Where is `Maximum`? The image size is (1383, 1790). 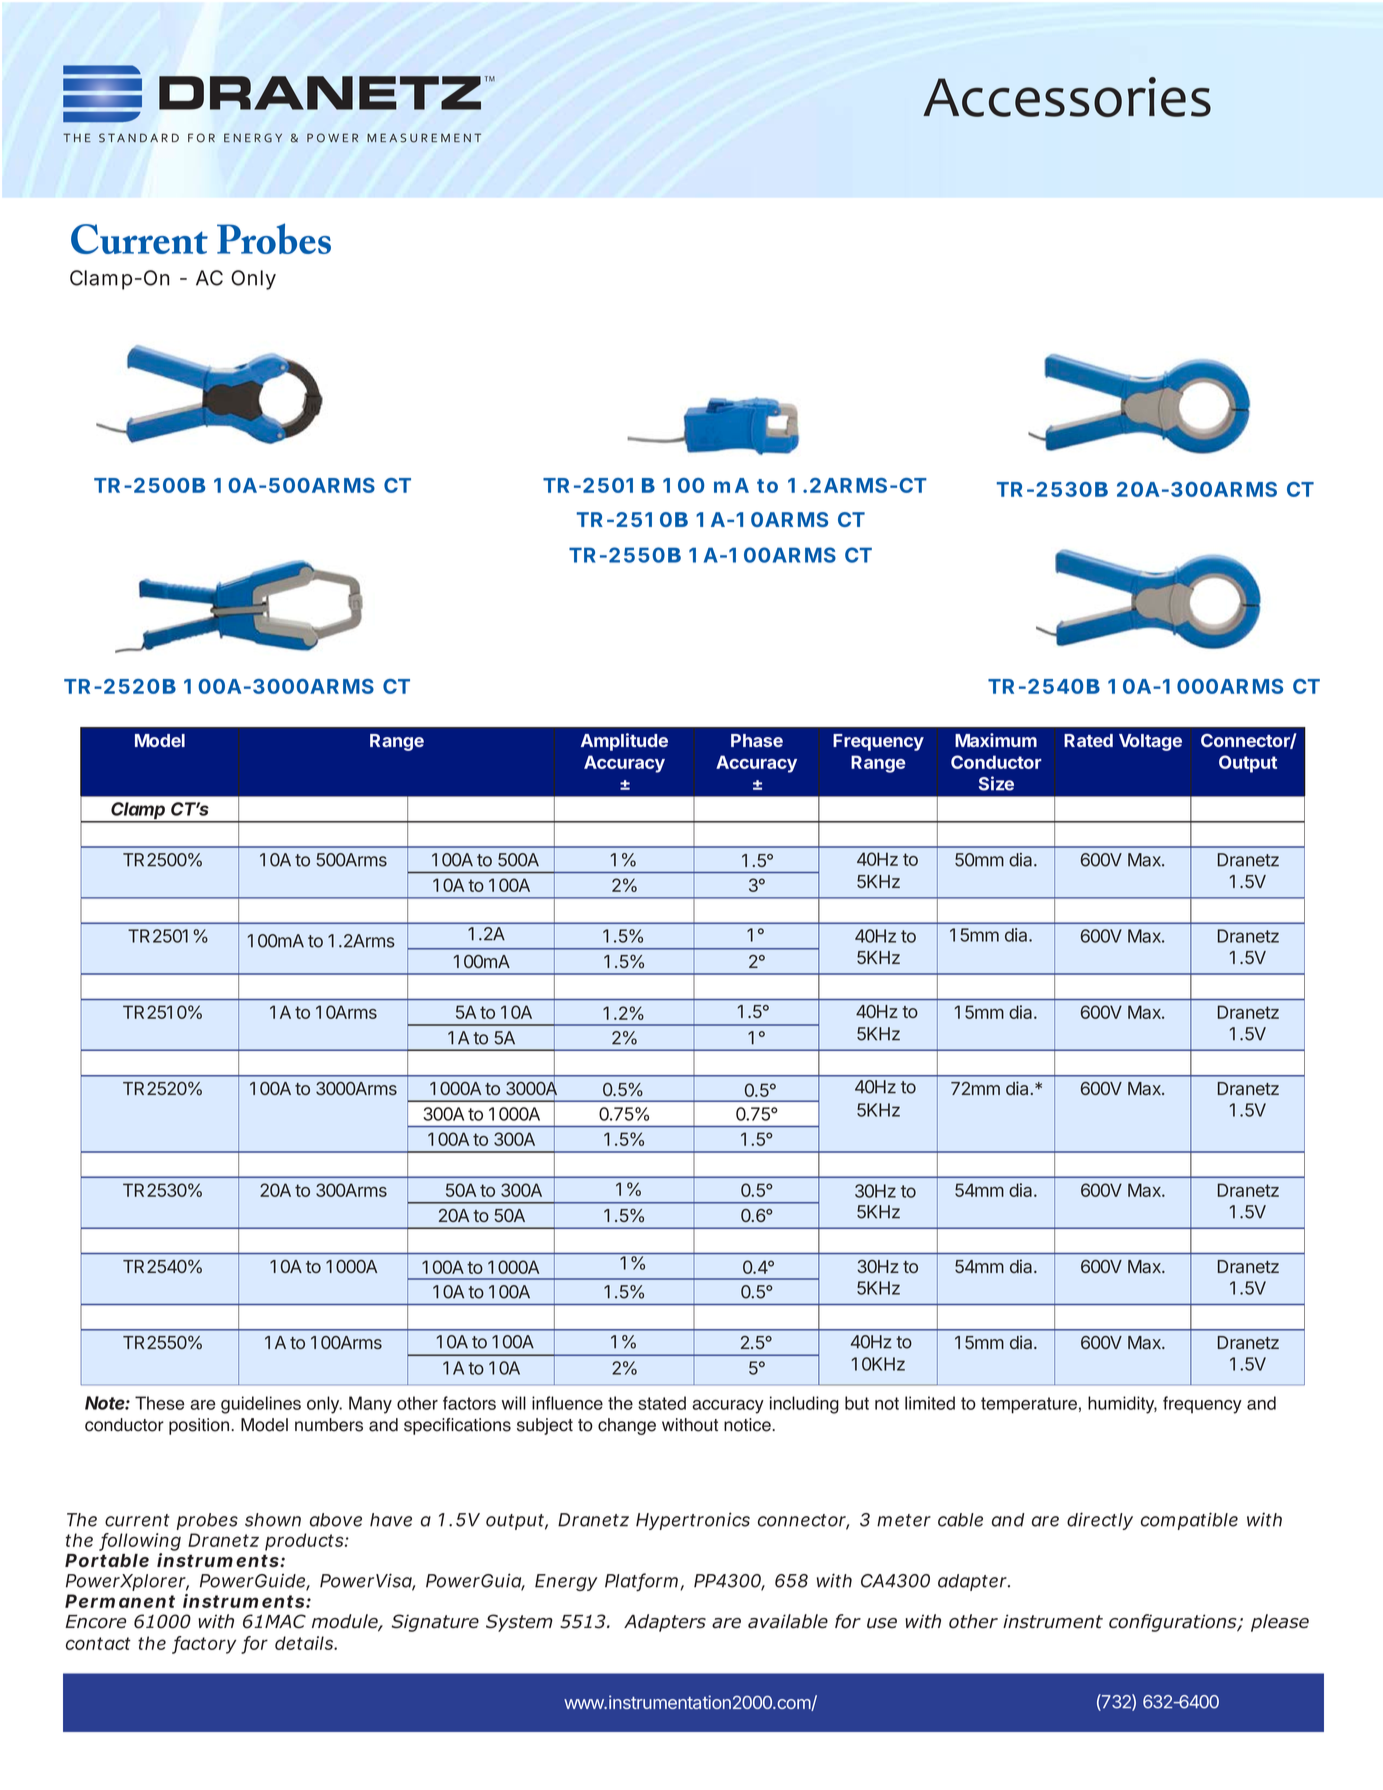
Maximum is located at coordinates (996, 740).
